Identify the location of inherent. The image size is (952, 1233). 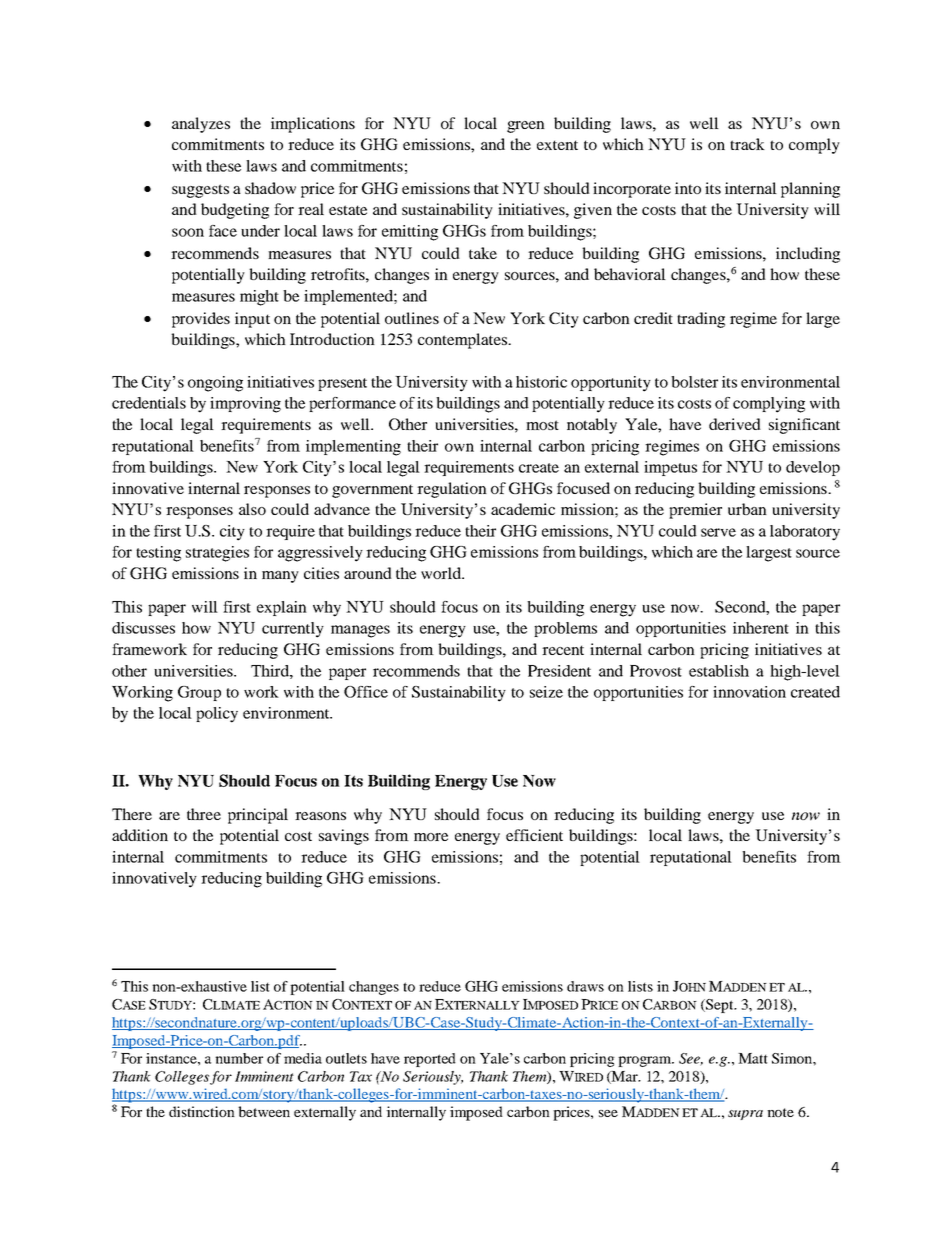
(761, 628).
